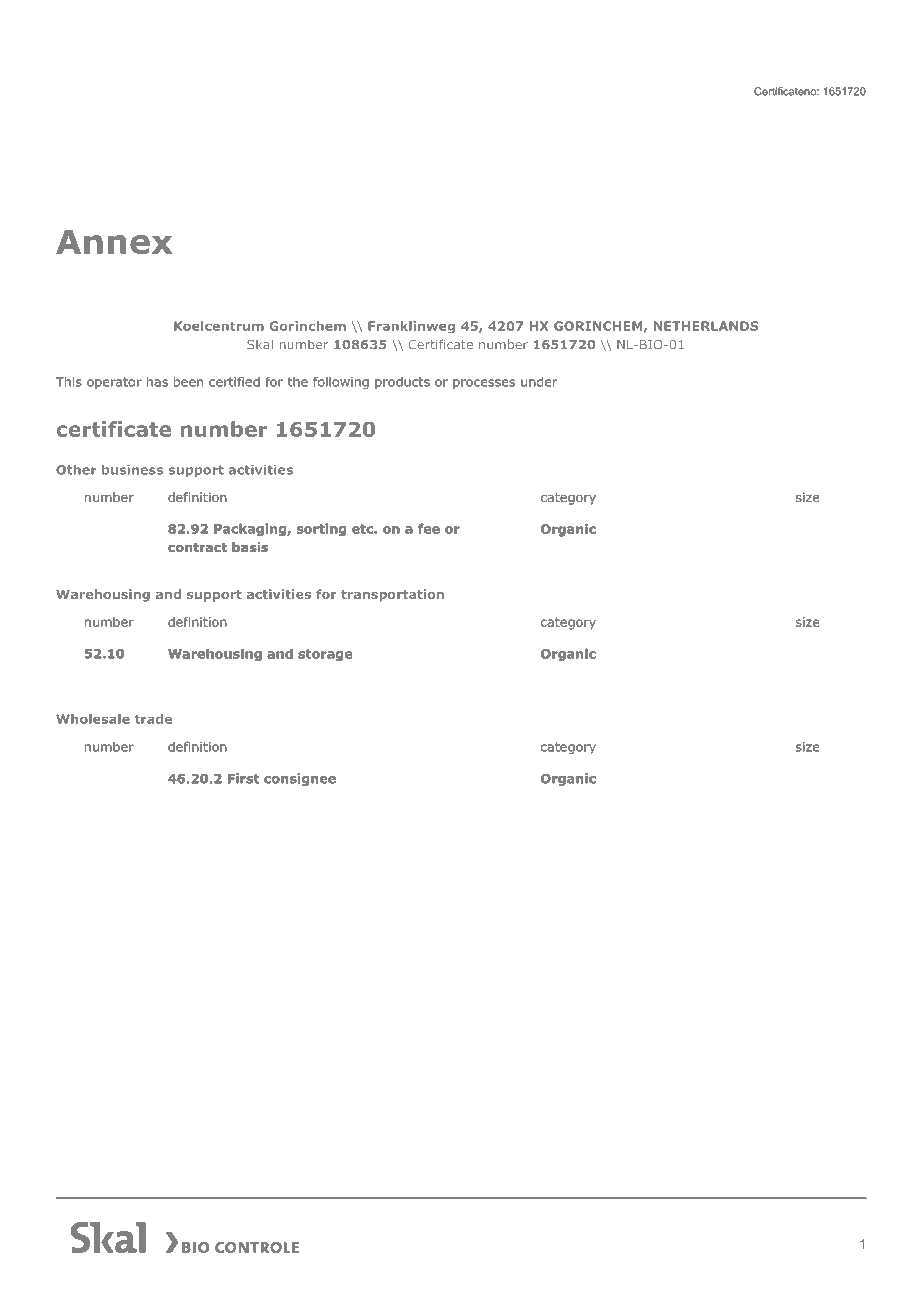 The image size is (924, 1307). Describe the element at coordinates (114, 241) in the image. I see `Annex` at that location.
